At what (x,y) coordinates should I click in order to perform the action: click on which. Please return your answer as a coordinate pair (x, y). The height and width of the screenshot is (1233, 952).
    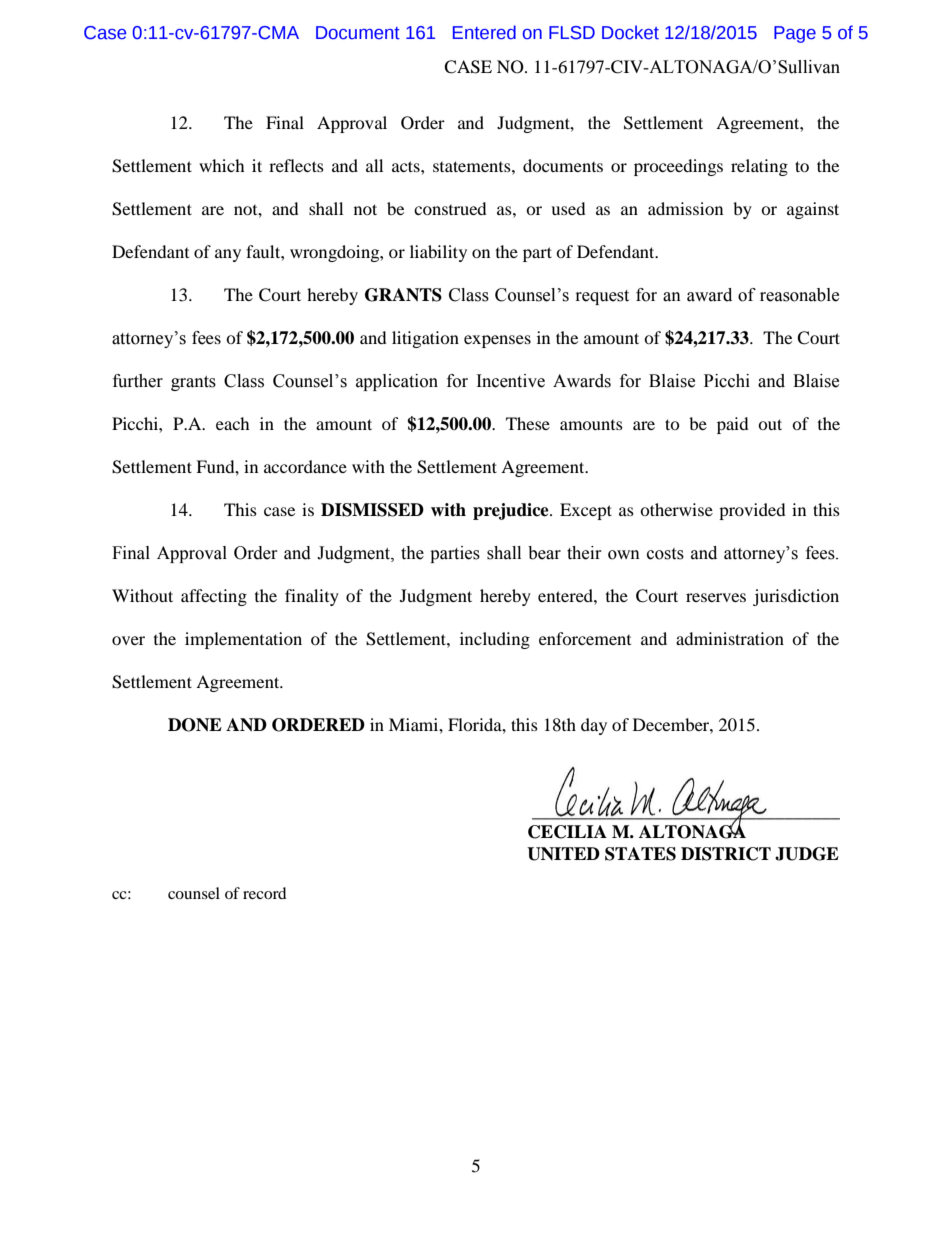
    Looking at the image, I should click on (222, 165).
